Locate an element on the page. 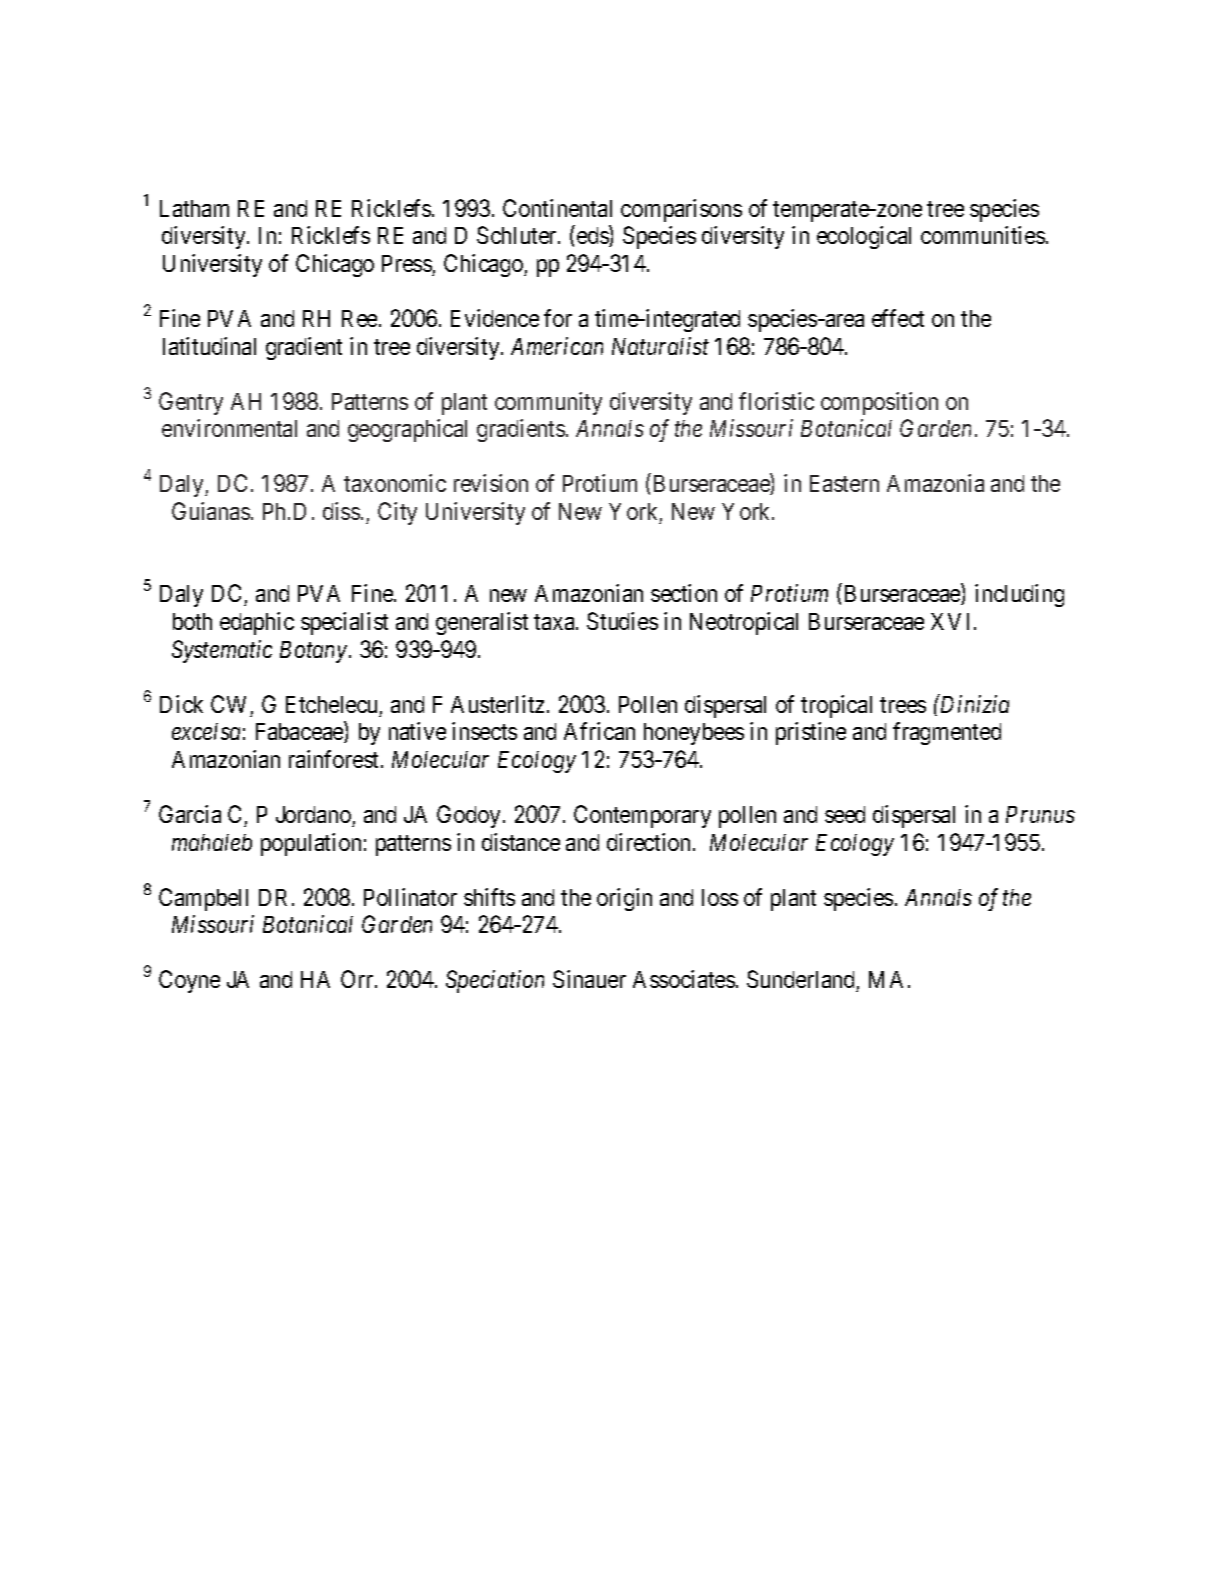 This page has height=1582, width=1223. Sinauer is located at coordinates (589, 979).
